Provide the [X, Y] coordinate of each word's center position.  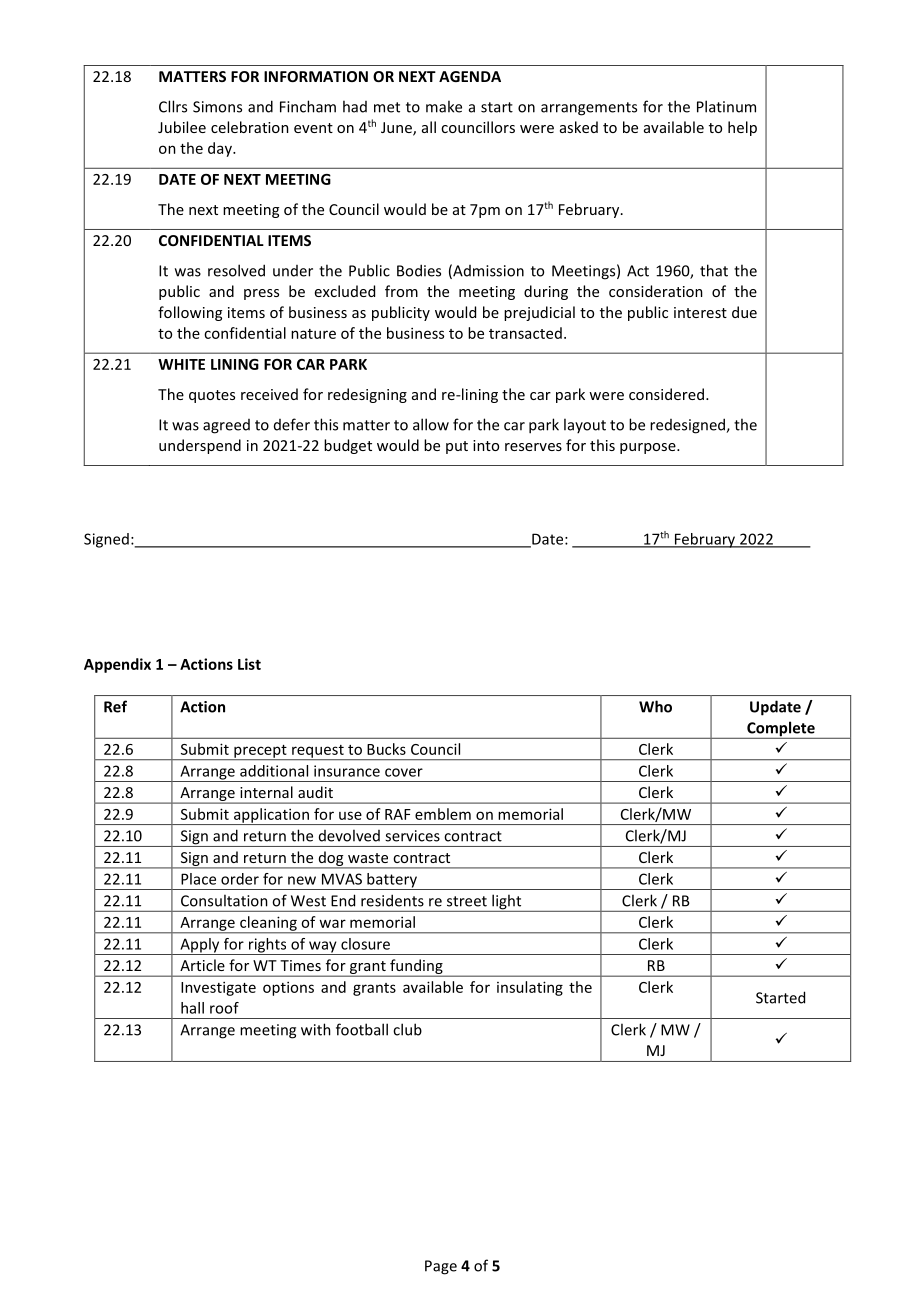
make [444, 106]
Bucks [386, 749]
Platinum [726, 106]
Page [441, 1267]
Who [655, 706]
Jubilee [182, 127]
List [249, 664]
